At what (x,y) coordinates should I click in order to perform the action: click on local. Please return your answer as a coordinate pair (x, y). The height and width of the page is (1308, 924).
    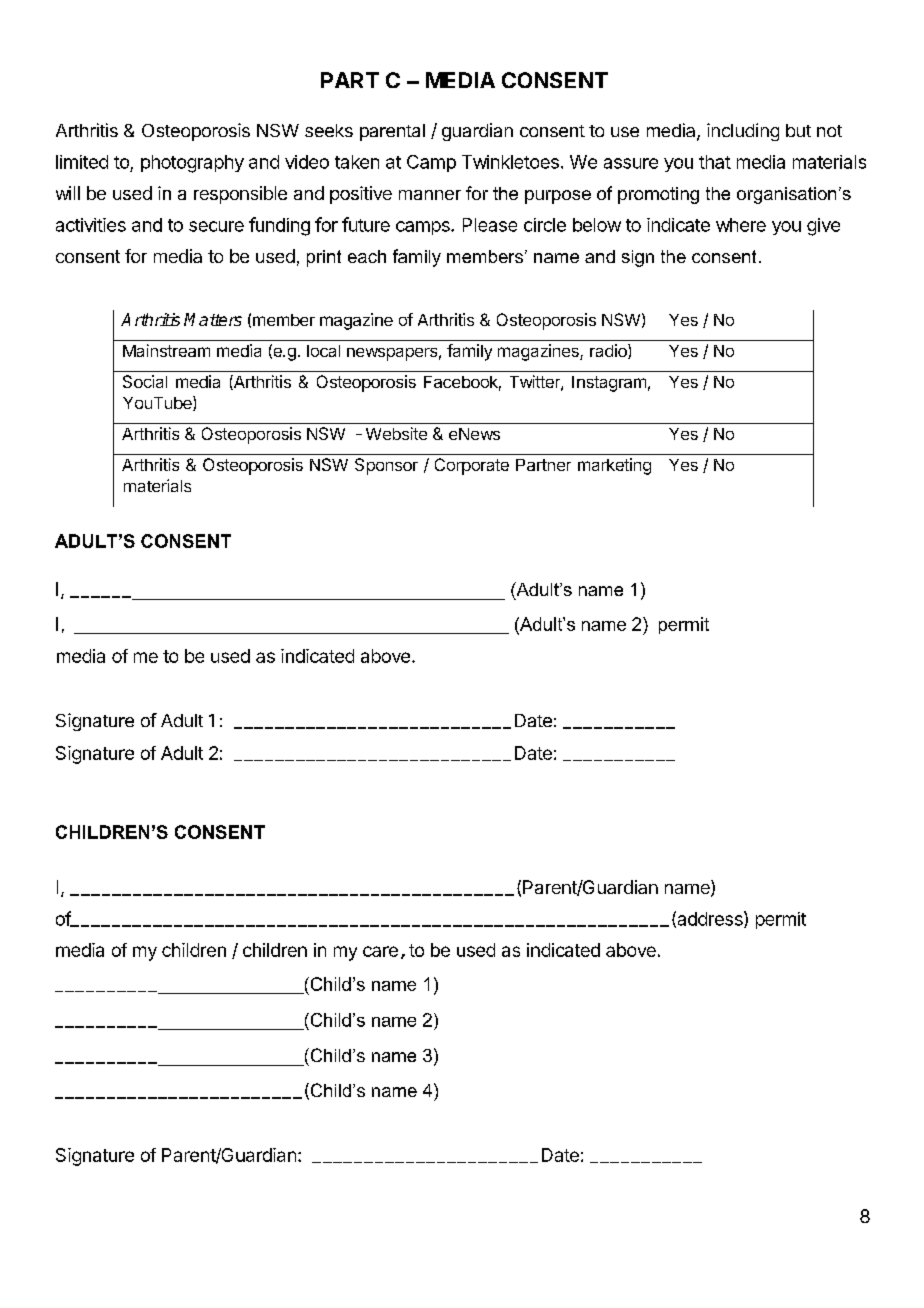
    Looking at the image, I should click on (323, 351).
